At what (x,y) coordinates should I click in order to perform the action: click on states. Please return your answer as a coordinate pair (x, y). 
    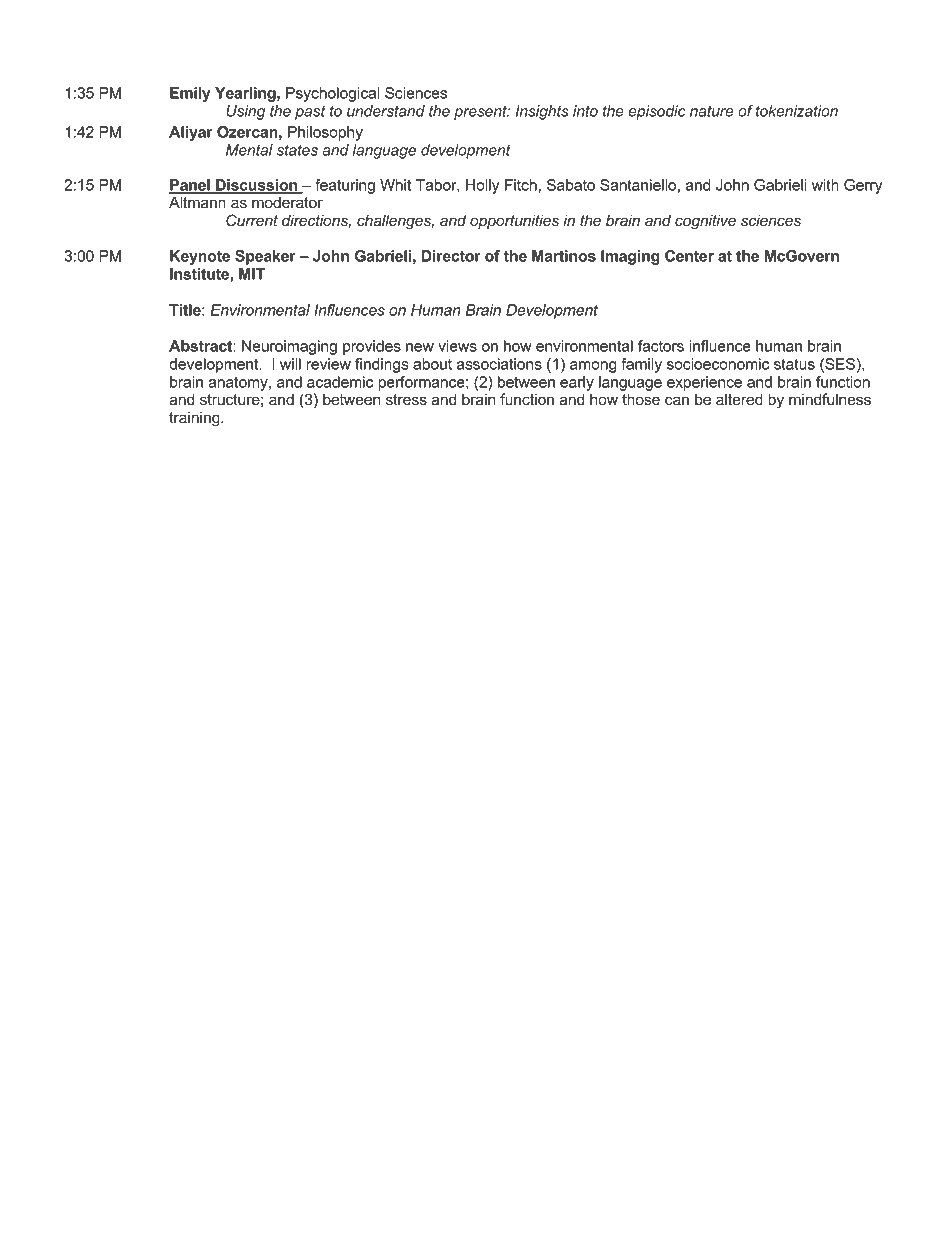
    Looking at the image, I should click on (297, 150).
